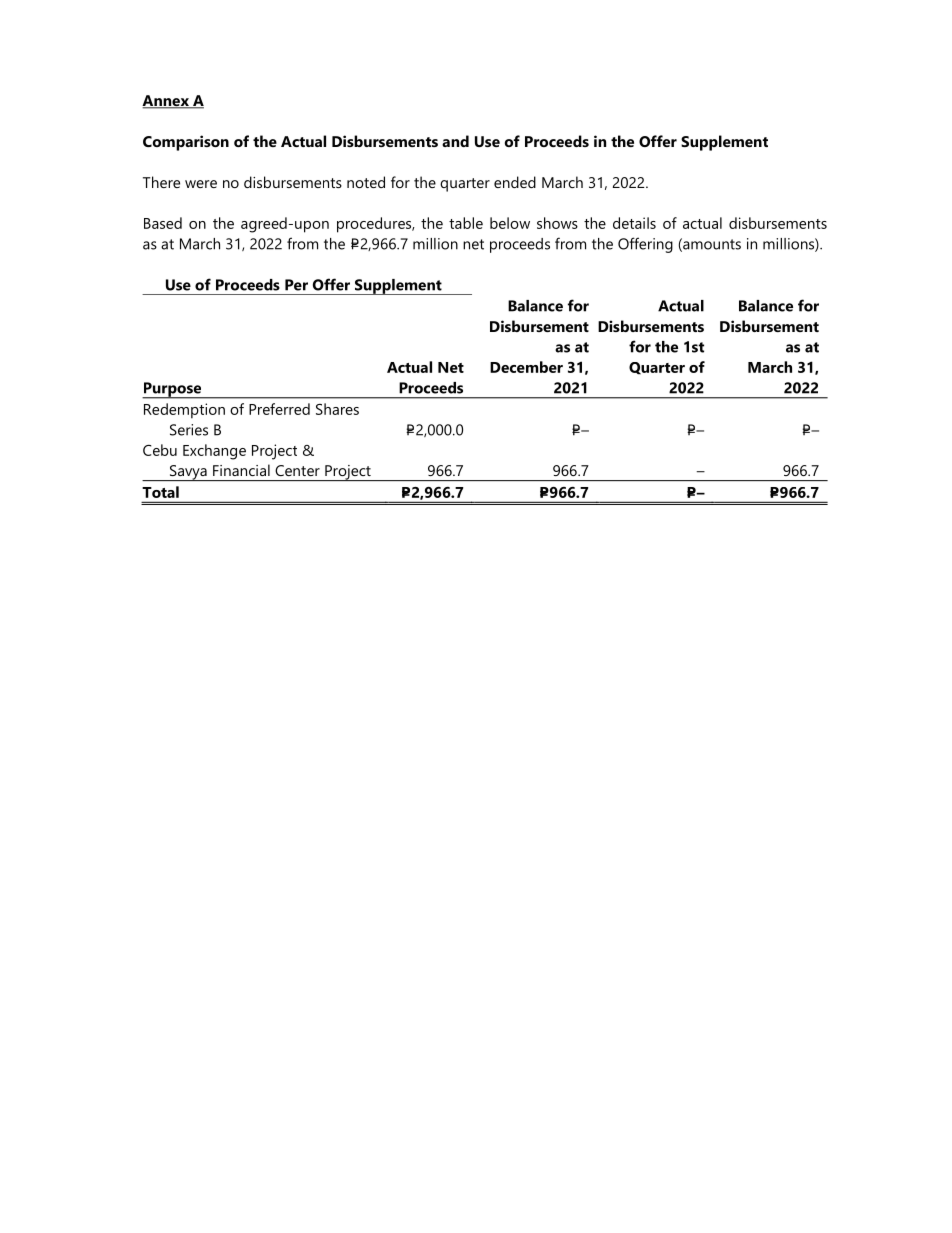  Describe the element at coordinates (241, 470) in the document. I see `Financial` at that location.
